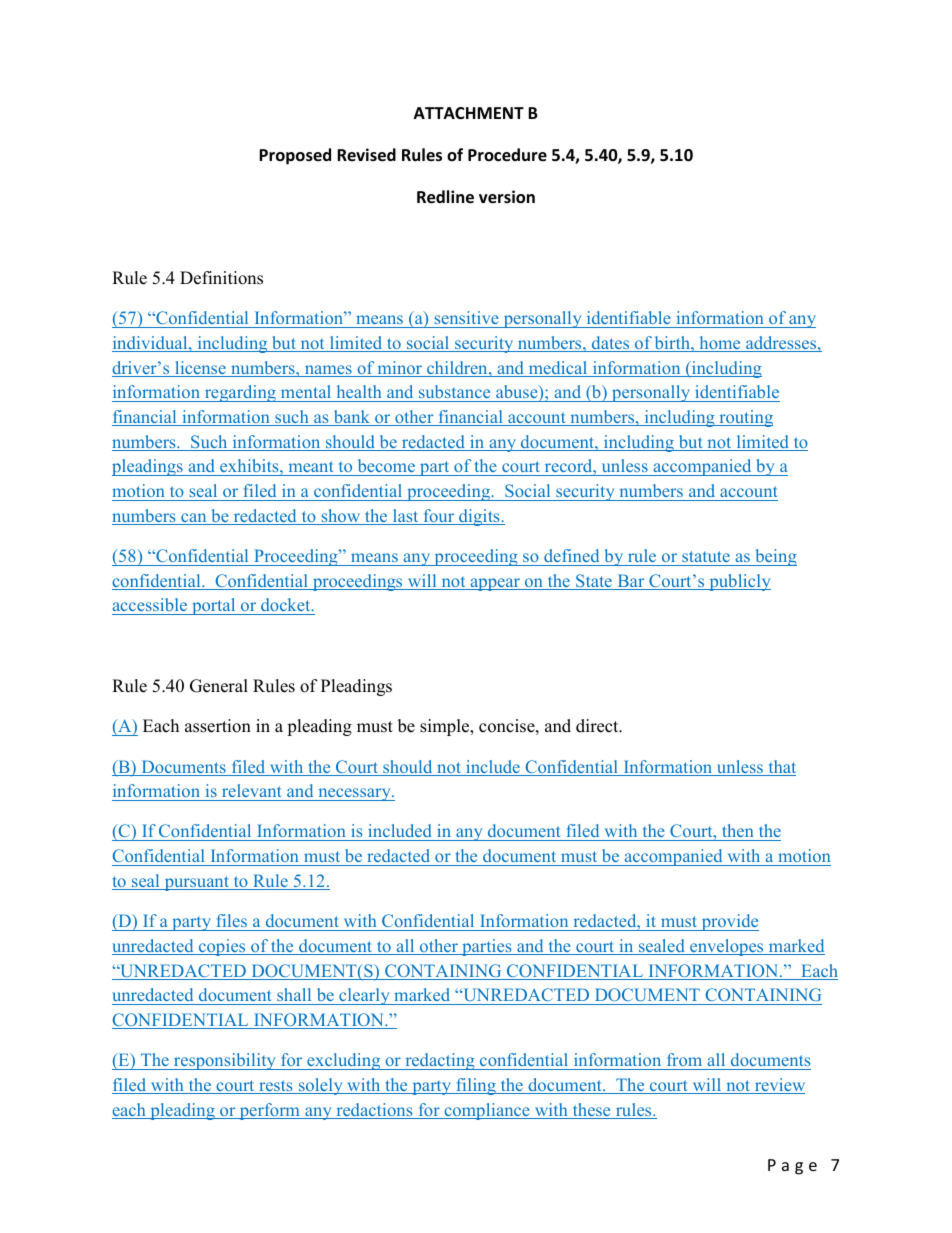 The image size is (952, 1233). What do you see at coordinates (269, 1111) in the screenshot?
I see `perform` at bounding box center [269, 1111].
